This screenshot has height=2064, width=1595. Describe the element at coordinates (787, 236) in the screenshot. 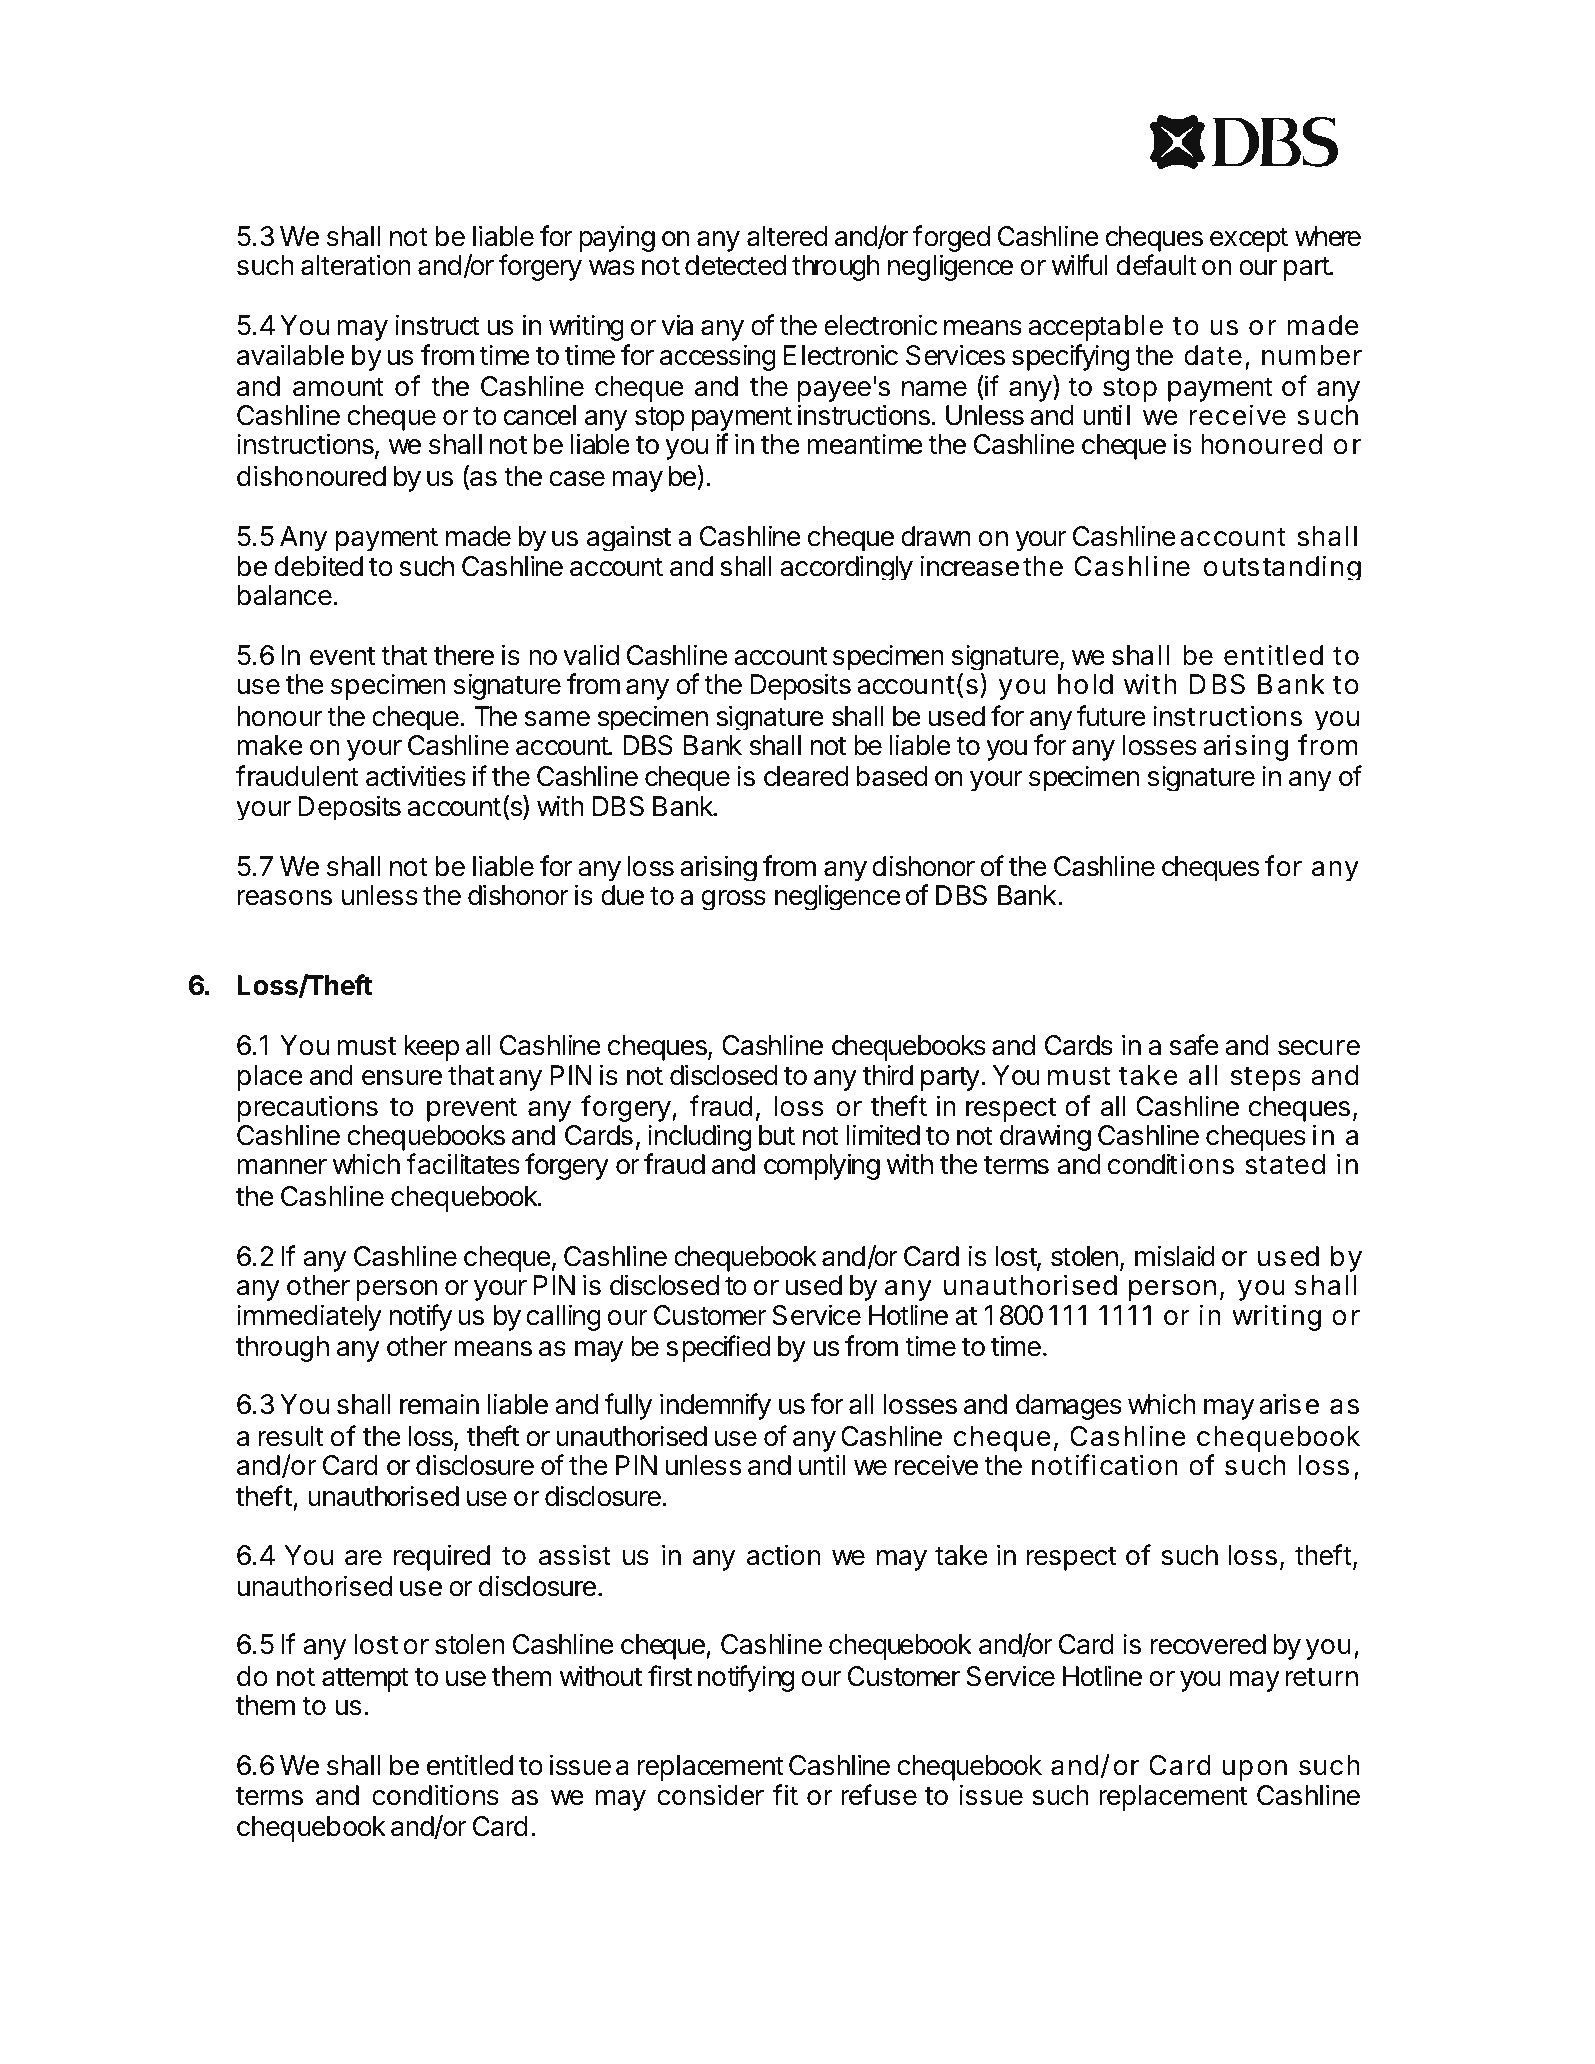

I see `altered` at that location.
